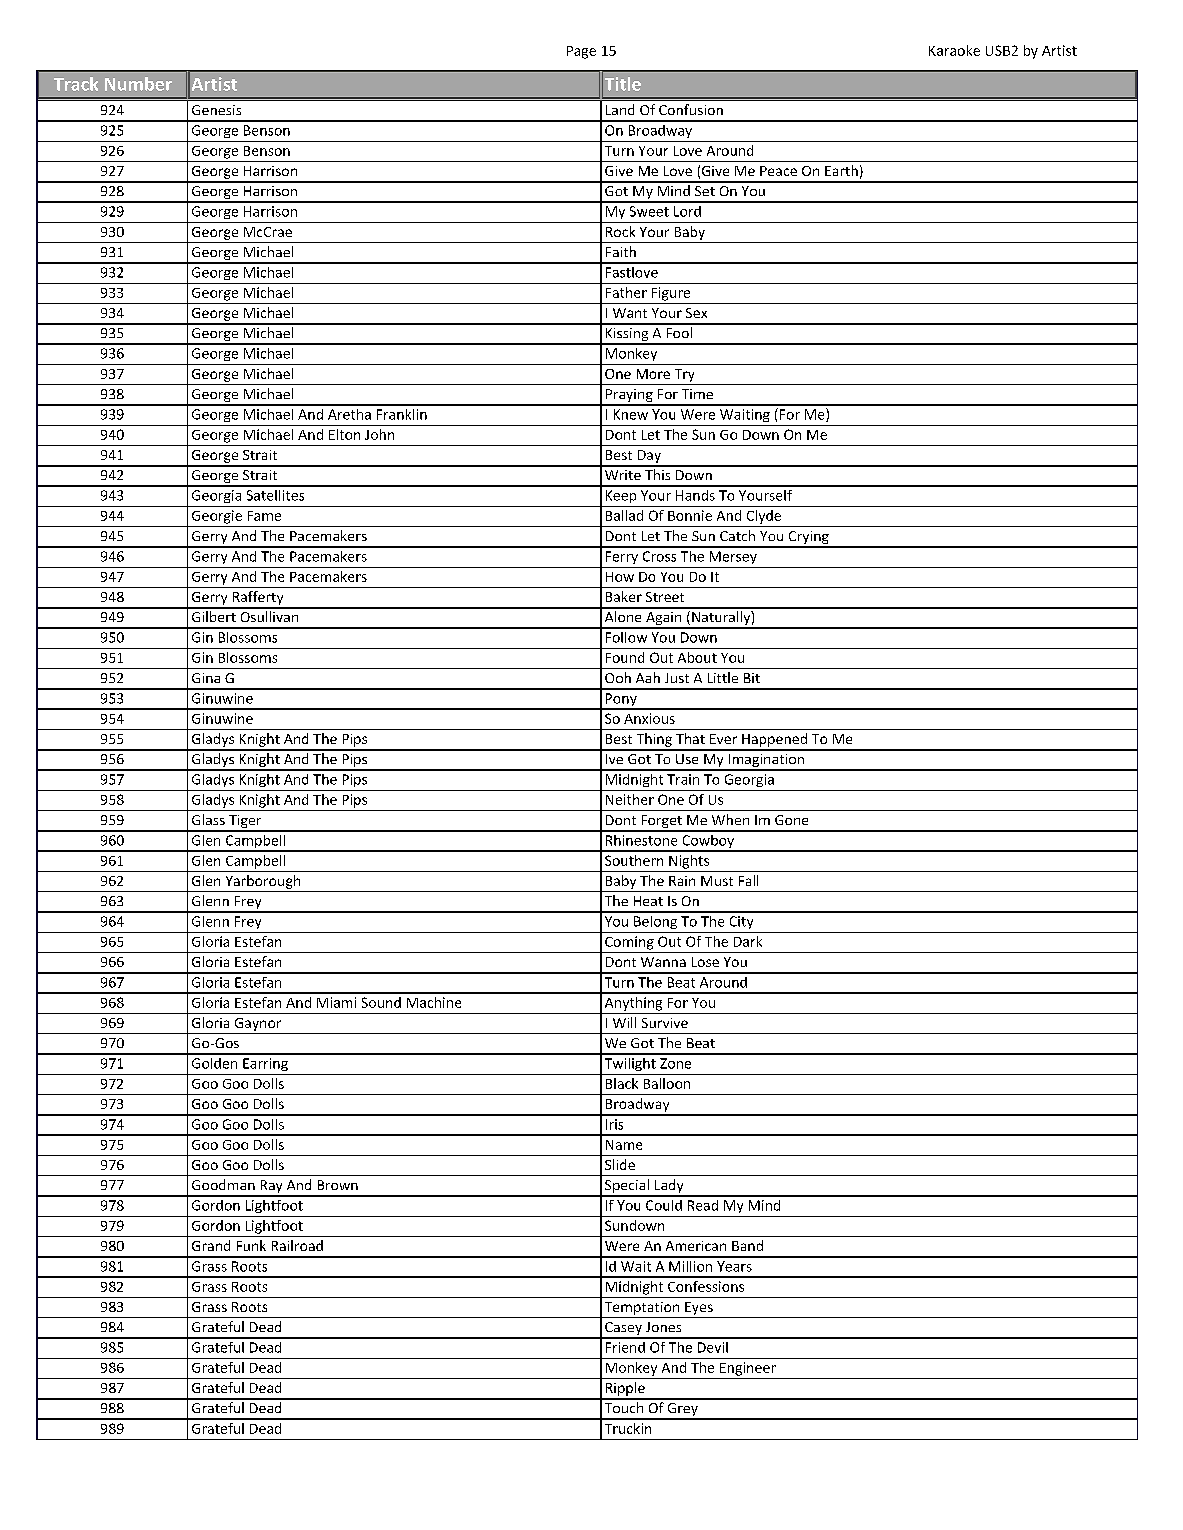 Image resolution: width=1183 pixels, height=1530 pixels. I want to click on Fall, so click(748, 880).
